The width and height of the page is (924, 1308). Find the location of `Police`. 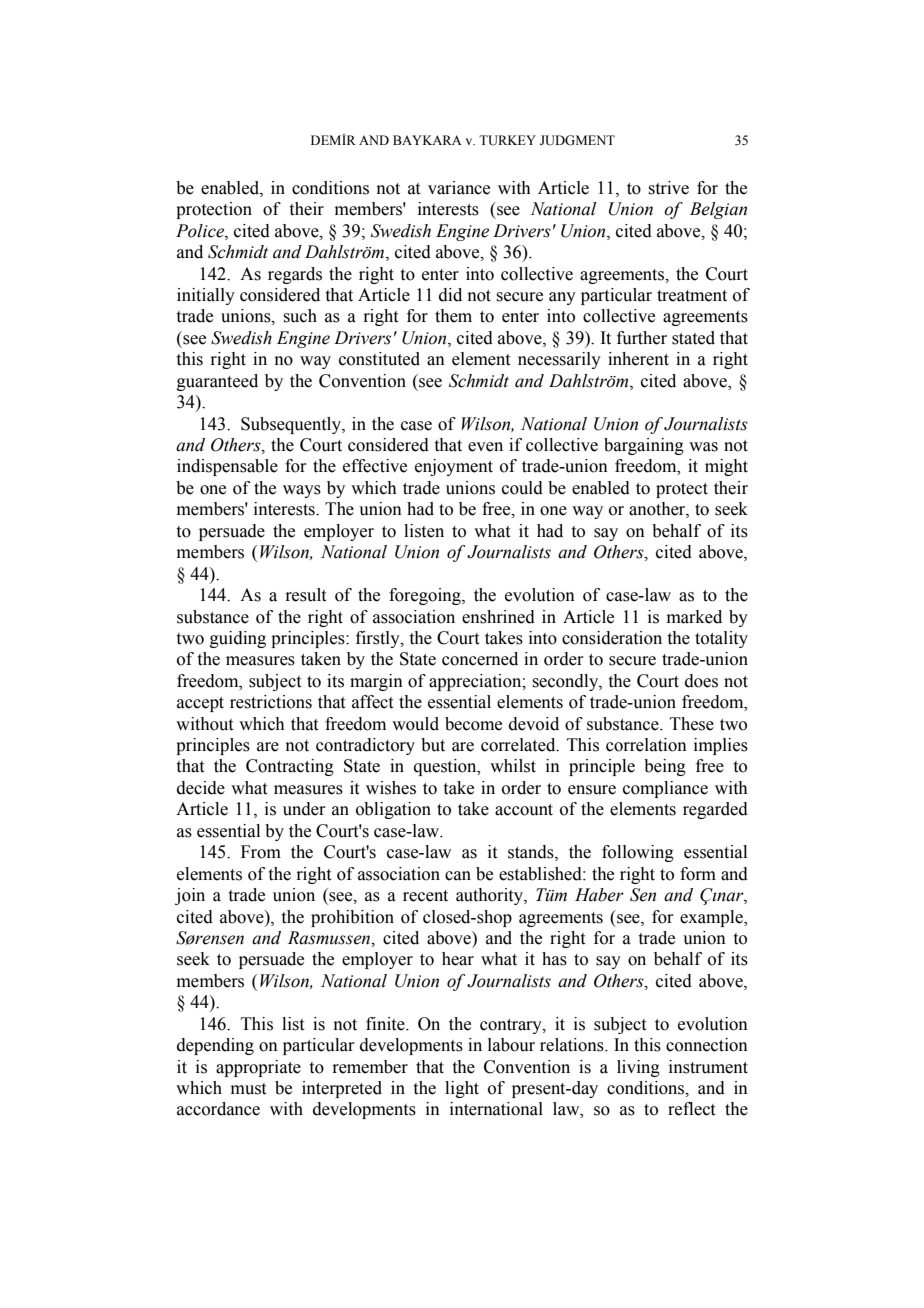

Police is located at coordinates (201, 231).
